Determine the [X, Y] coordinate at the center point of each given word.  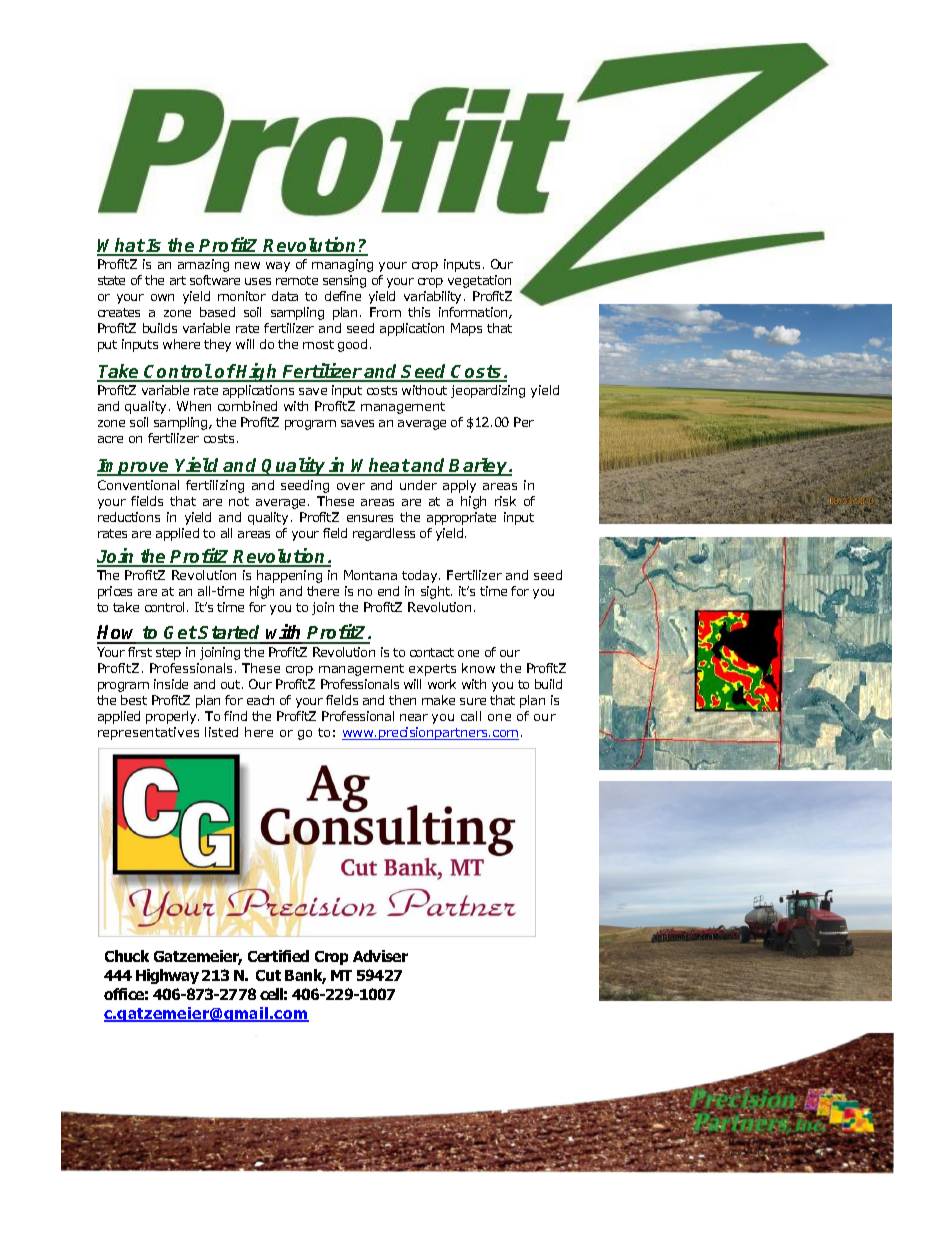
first [140, 652]
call [471, 716]
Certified [278, 956]
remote [297, 280]
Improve [134, 467]
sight [436, 592]
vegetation [479, 281]
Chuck [127, 956]
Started [230, 634]
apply [459, 486]
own [162, 297]
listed [221, 732]
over [351, 486]
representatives [148, 733]
